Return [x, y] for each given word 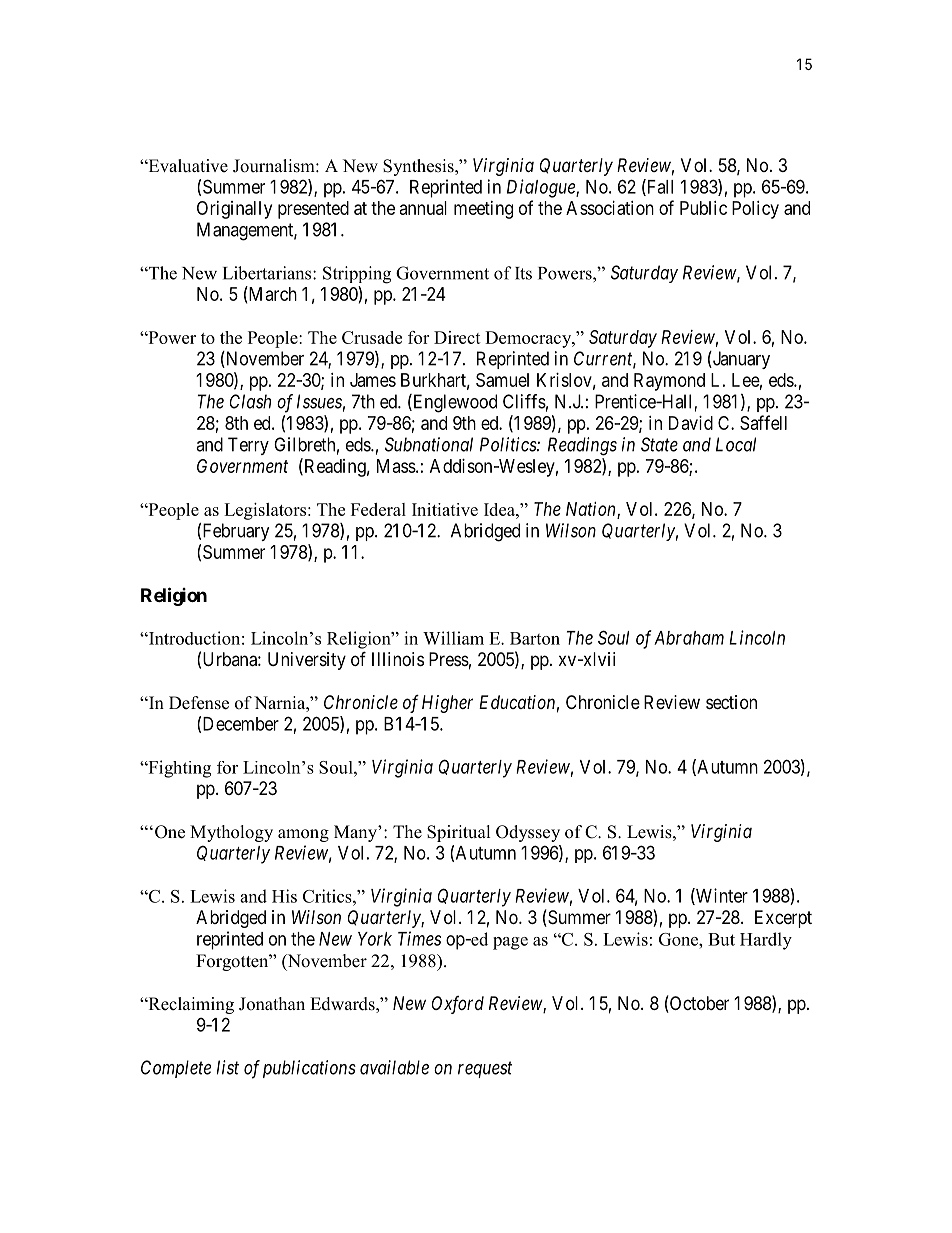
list [228, 1067]
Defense [199, 703]
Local [736, 444]
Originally [234, 210]
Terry [248, 446]
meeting [483, 210]
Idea [500, 509]
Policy [755, 210]
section [731, 702]
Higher [447, 704]
